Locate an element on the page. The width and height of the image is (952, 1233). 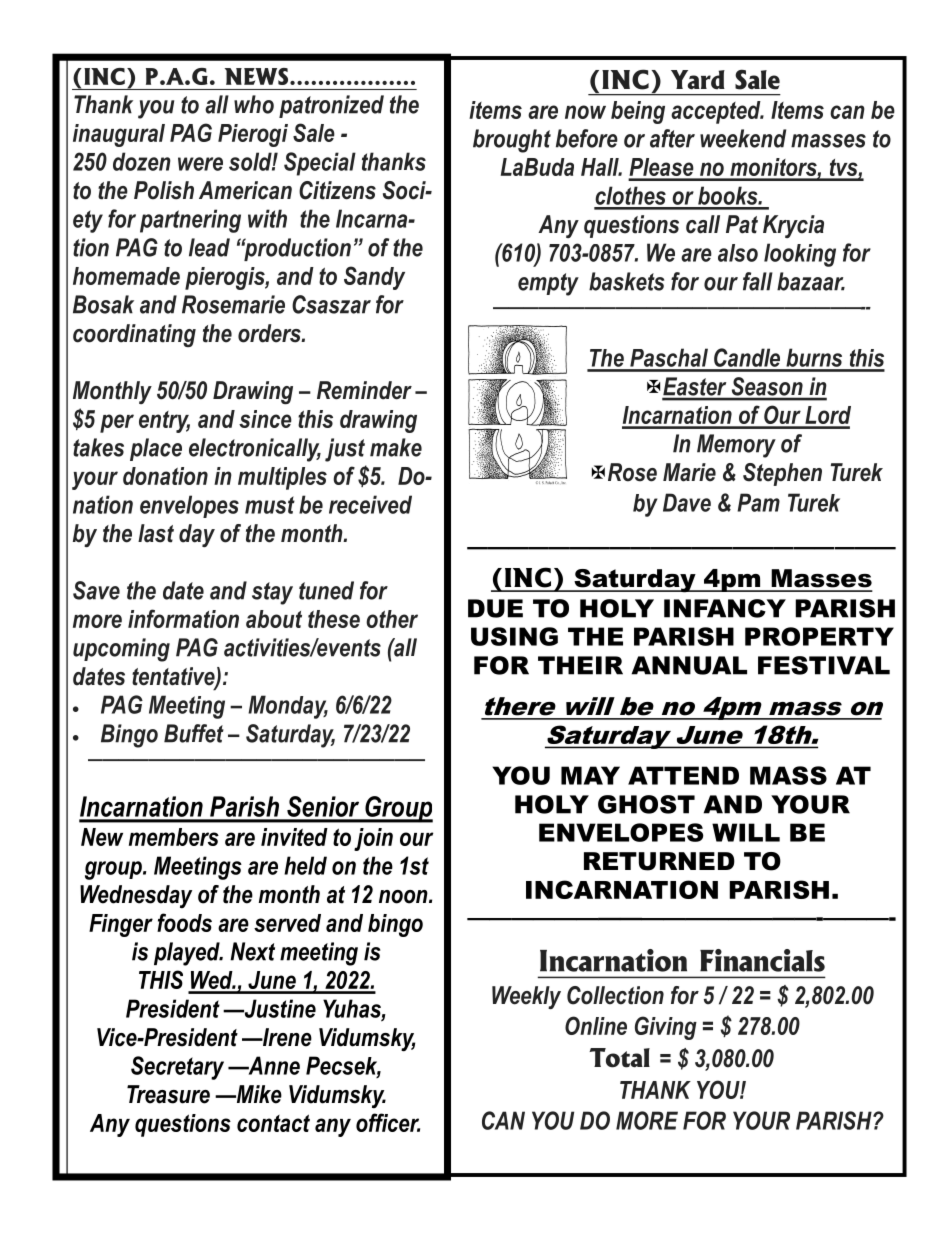
RETURNED is located at coordinates (659, 861).
